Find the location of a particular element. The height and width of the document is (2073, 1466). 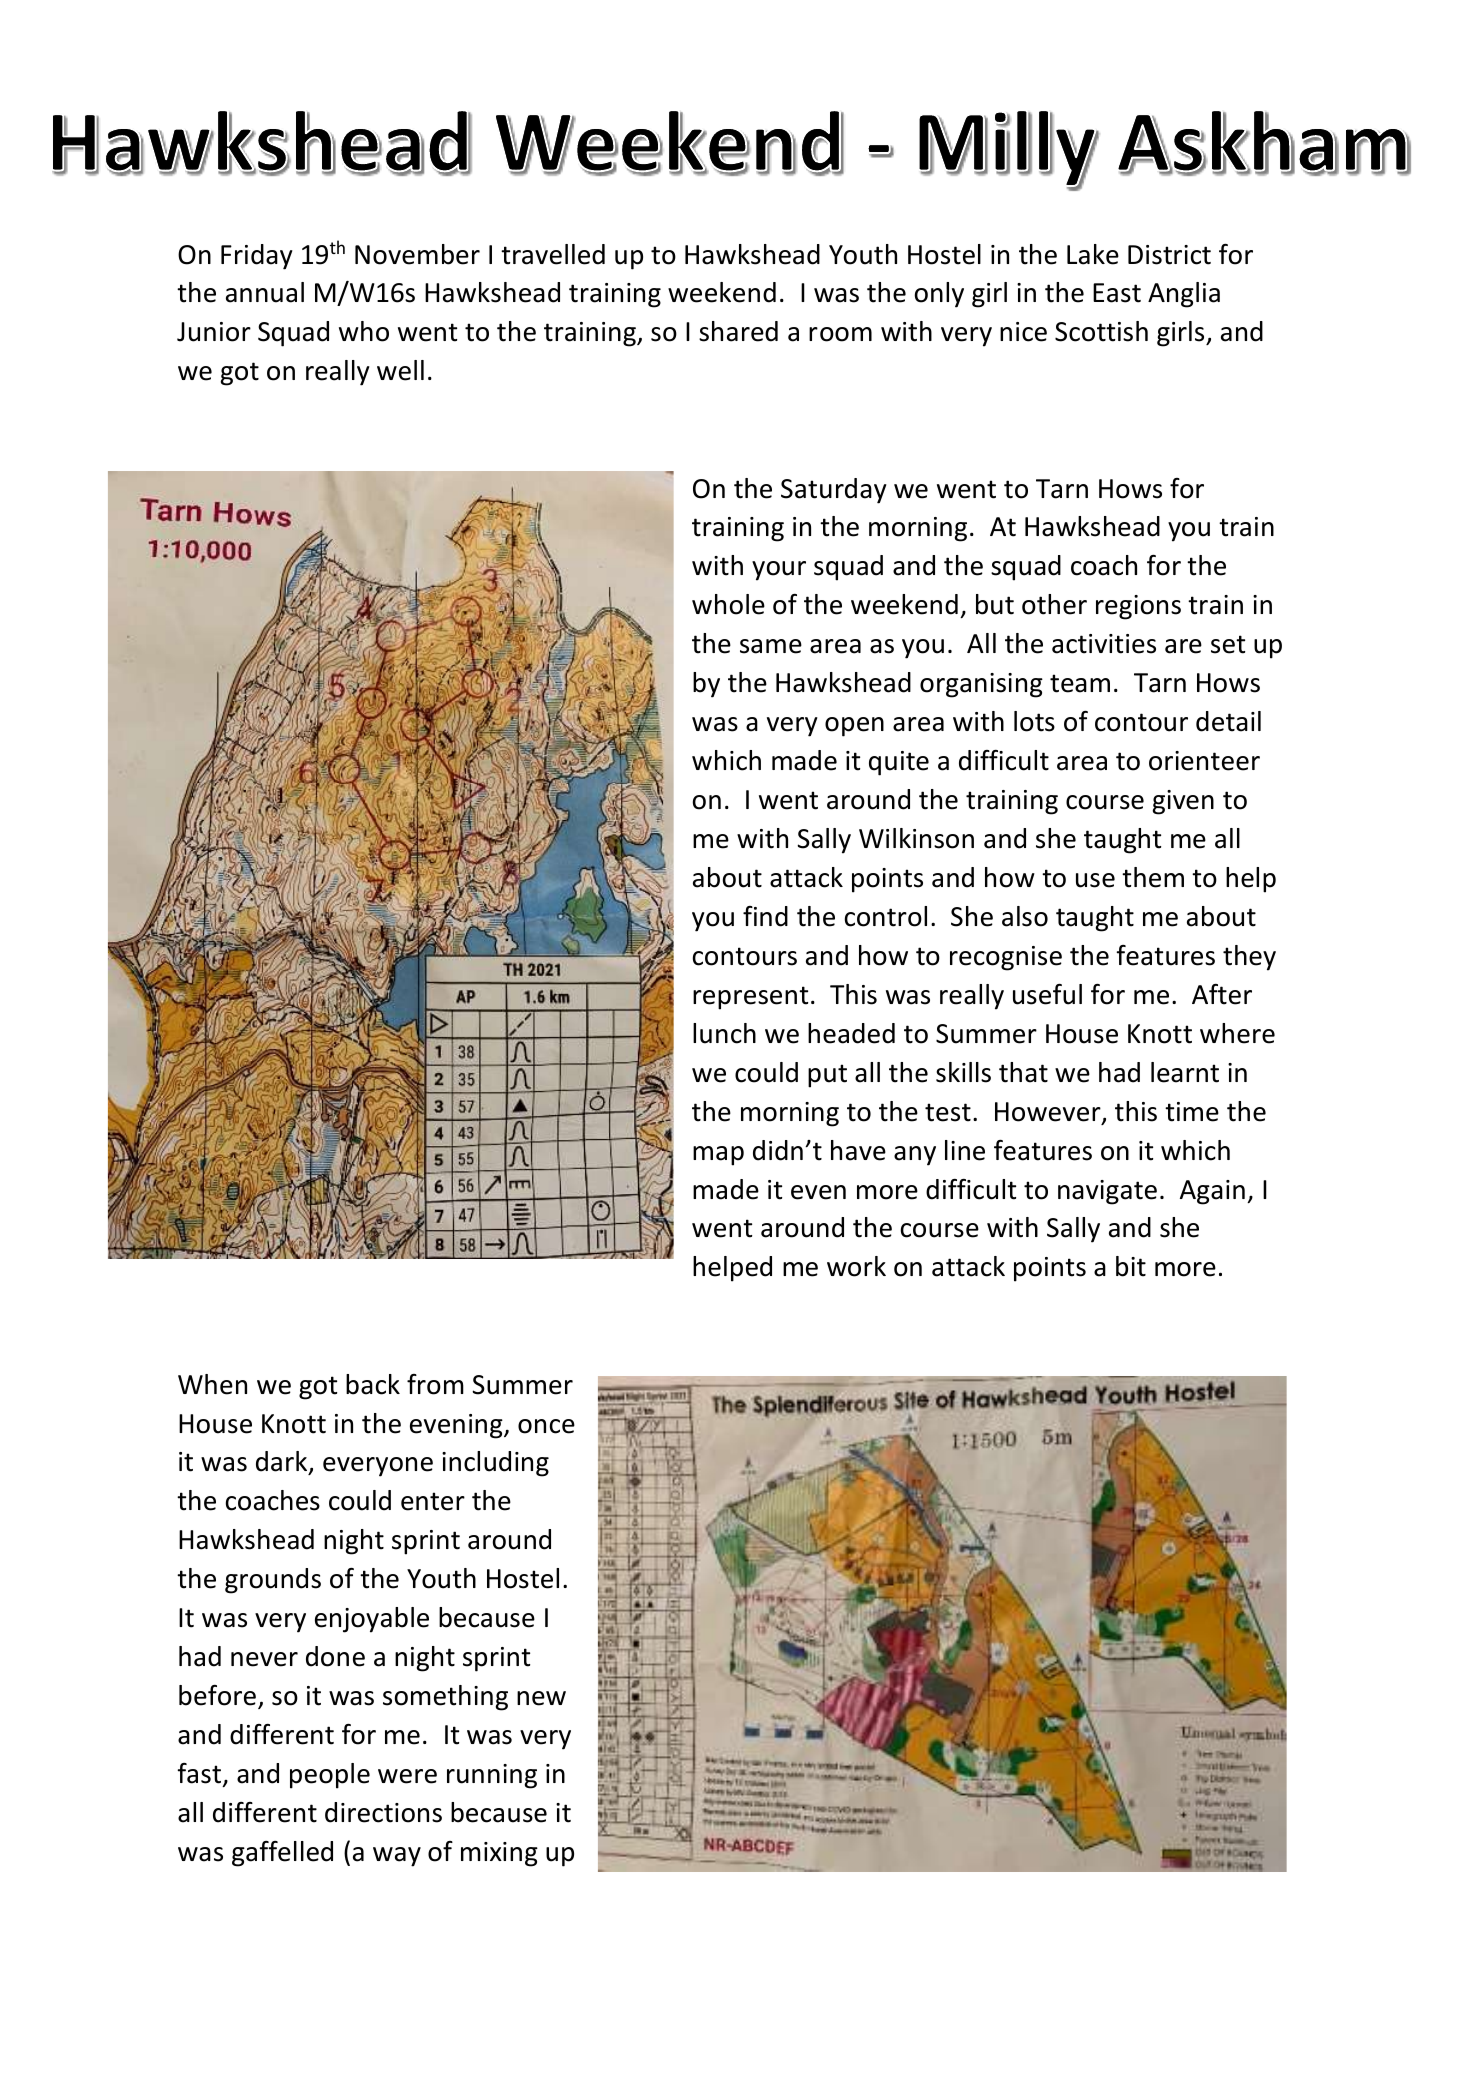

East is located at coordinates (1117, 293).
